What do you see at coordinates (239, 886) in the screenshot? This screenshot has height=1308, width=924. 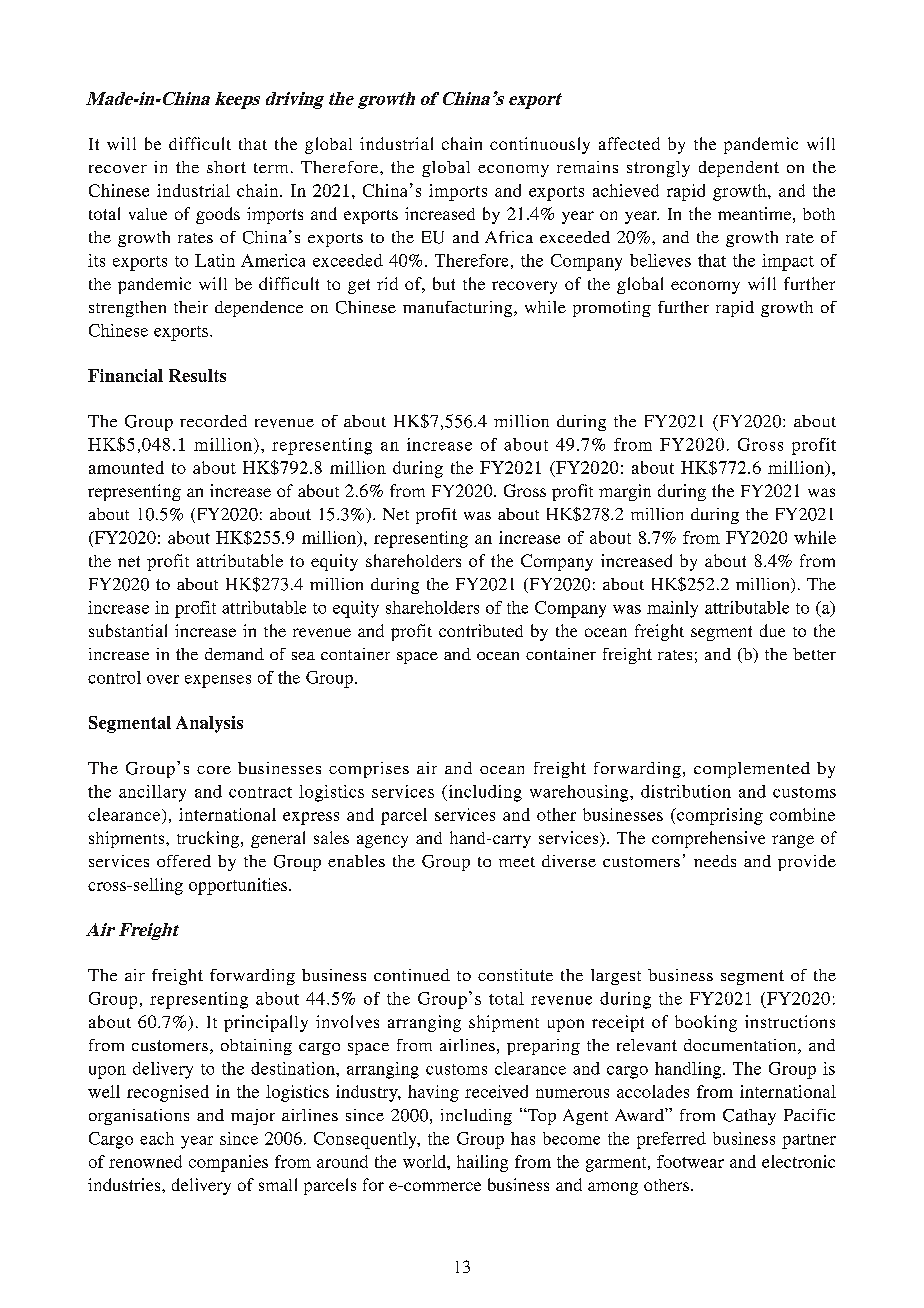 I see `opportunities` at bounding box center [239, 886].
